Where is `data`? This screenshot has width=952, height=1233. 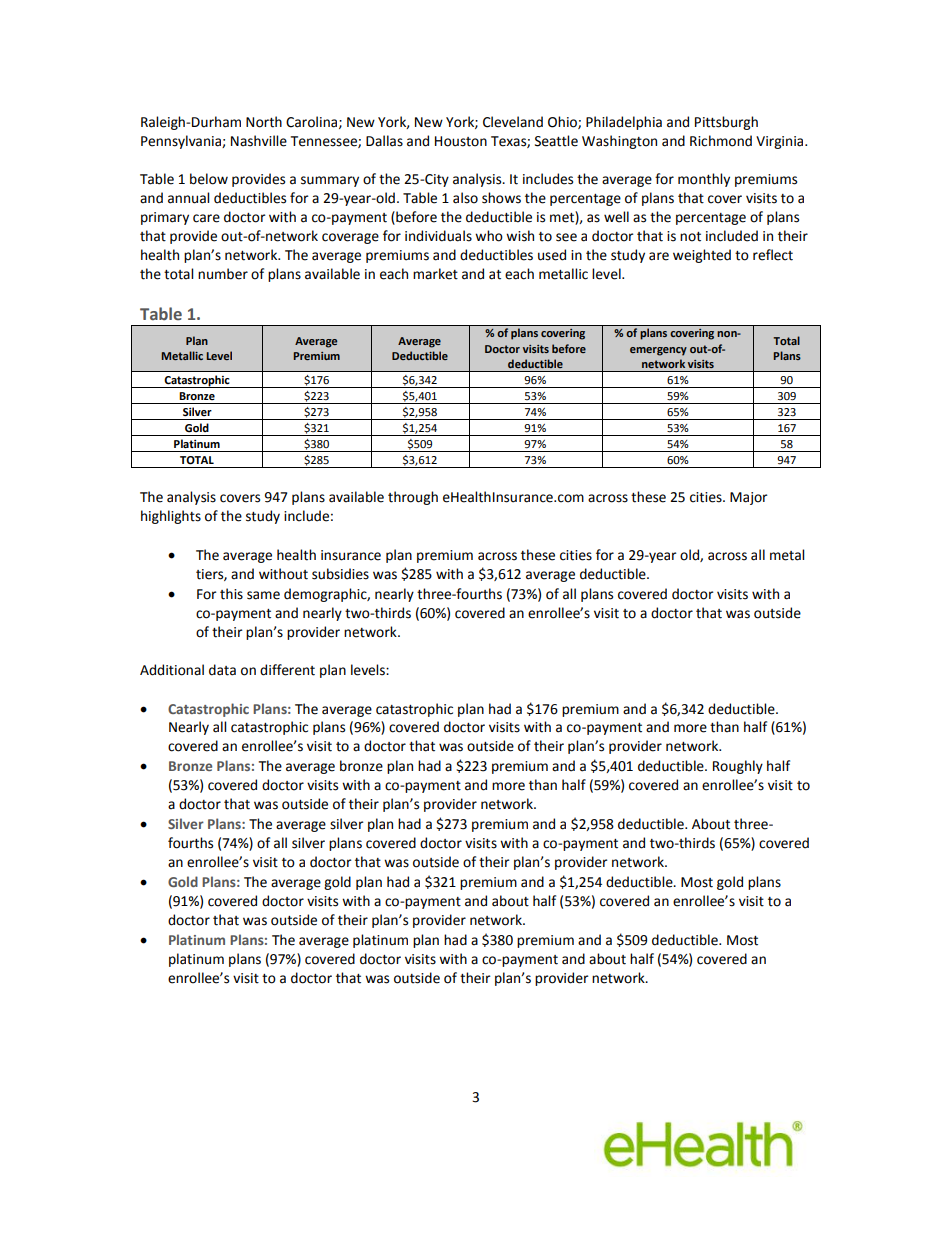
data is located at coordinates (222, 670).
